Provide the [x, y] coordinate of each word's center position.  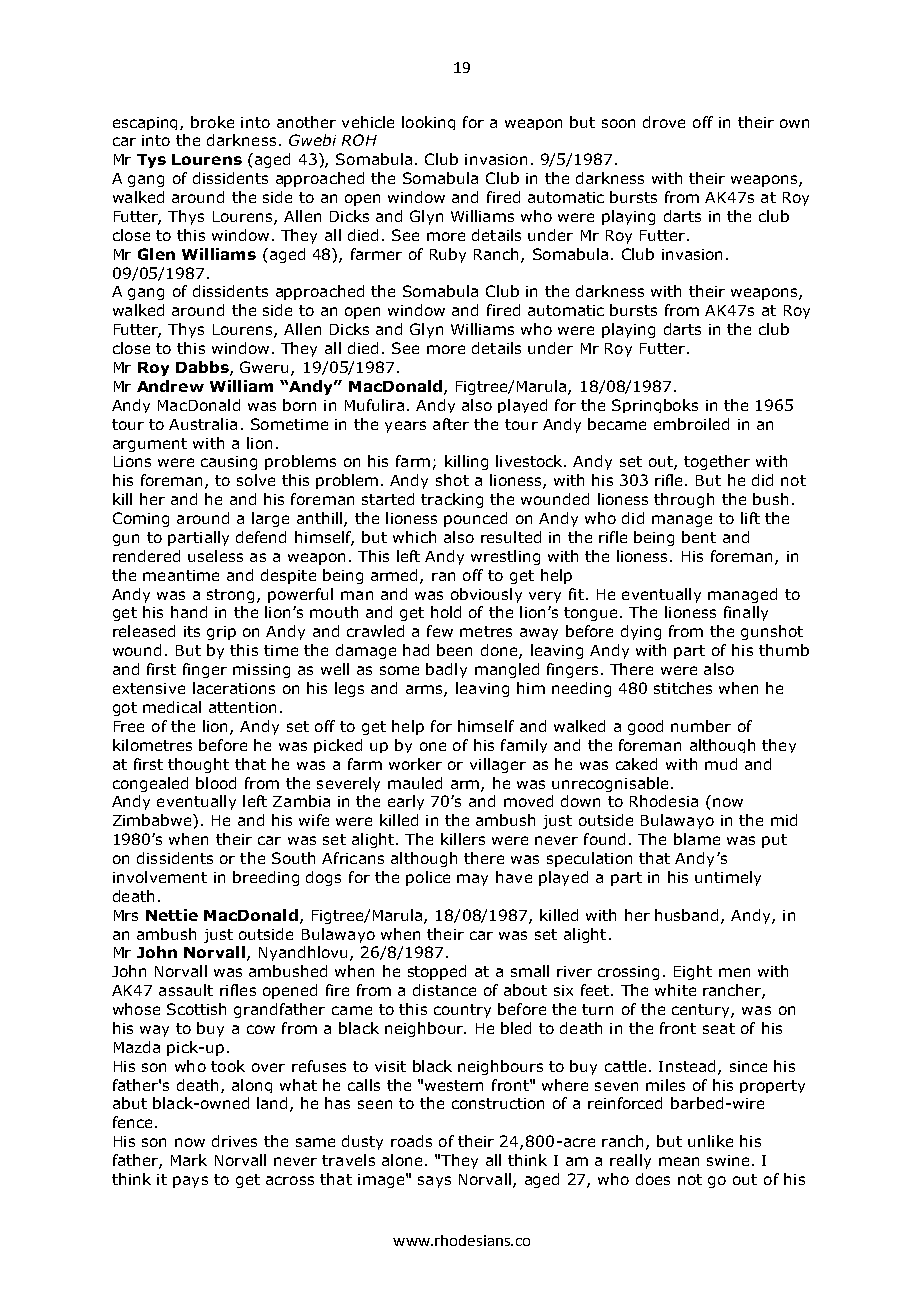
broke [212, 122]
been [454, 650]
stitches [683, 688]
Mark [189, 1160]
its [192, 631]
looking [428, 123]
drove [664, 122]
